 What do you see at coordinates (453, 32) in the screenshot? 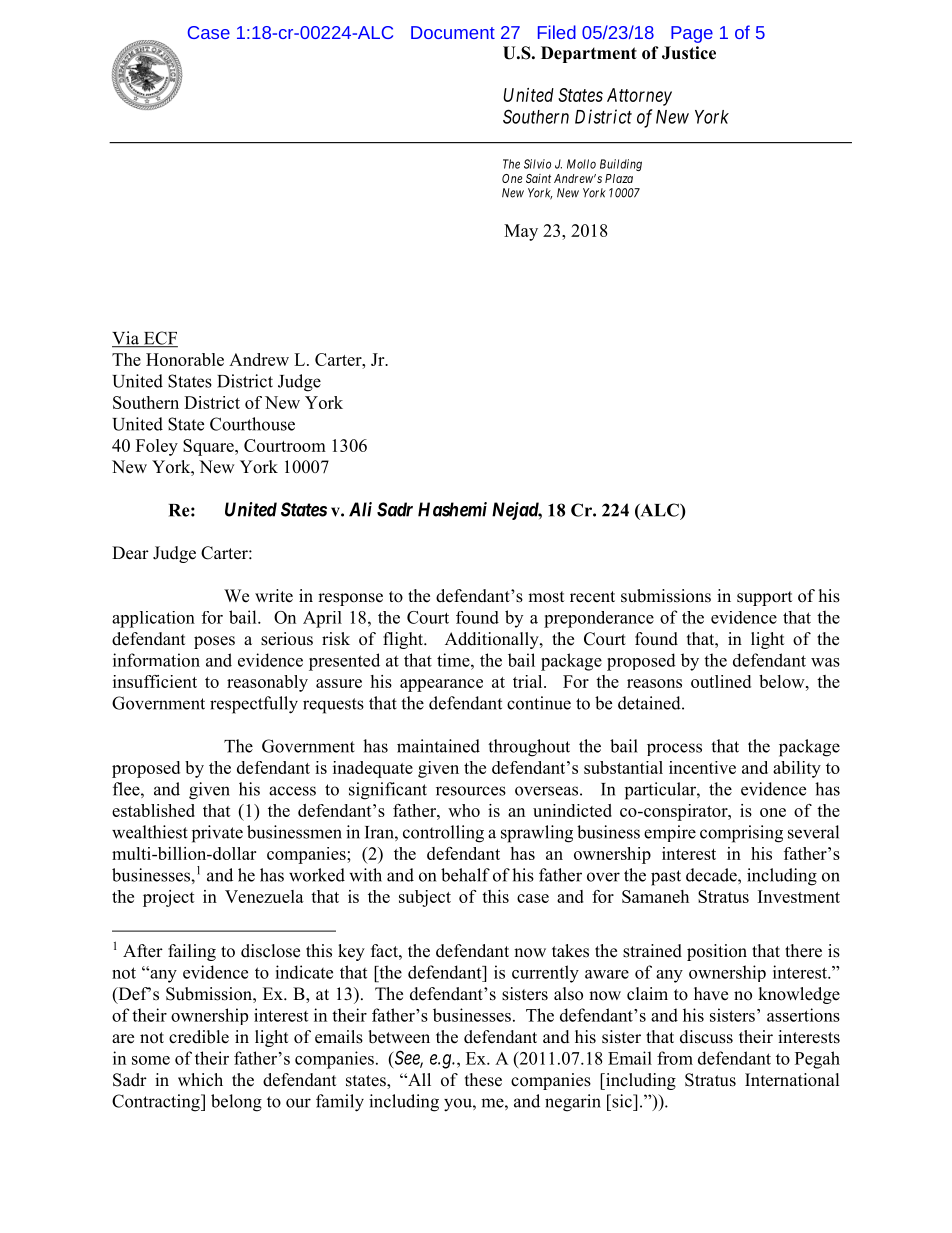
I see `Document` at bounding box center [453, 32].
